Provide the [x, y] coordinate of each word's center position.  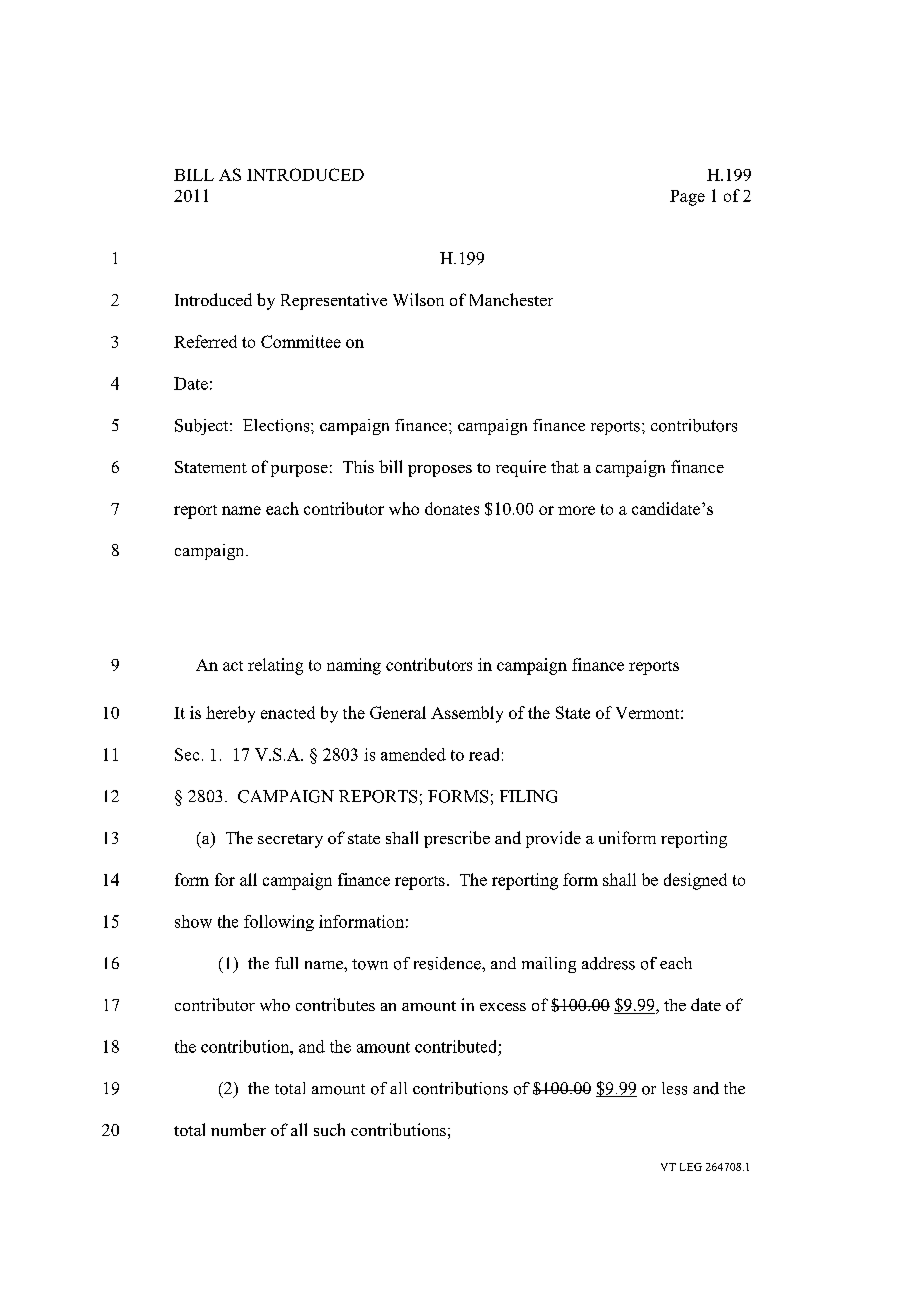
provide [553, 839]
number [238, 1129]
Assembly [467, 714]
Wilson [418, 299]
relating [275, 666]
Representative [334, 301]
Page [687, 198]
